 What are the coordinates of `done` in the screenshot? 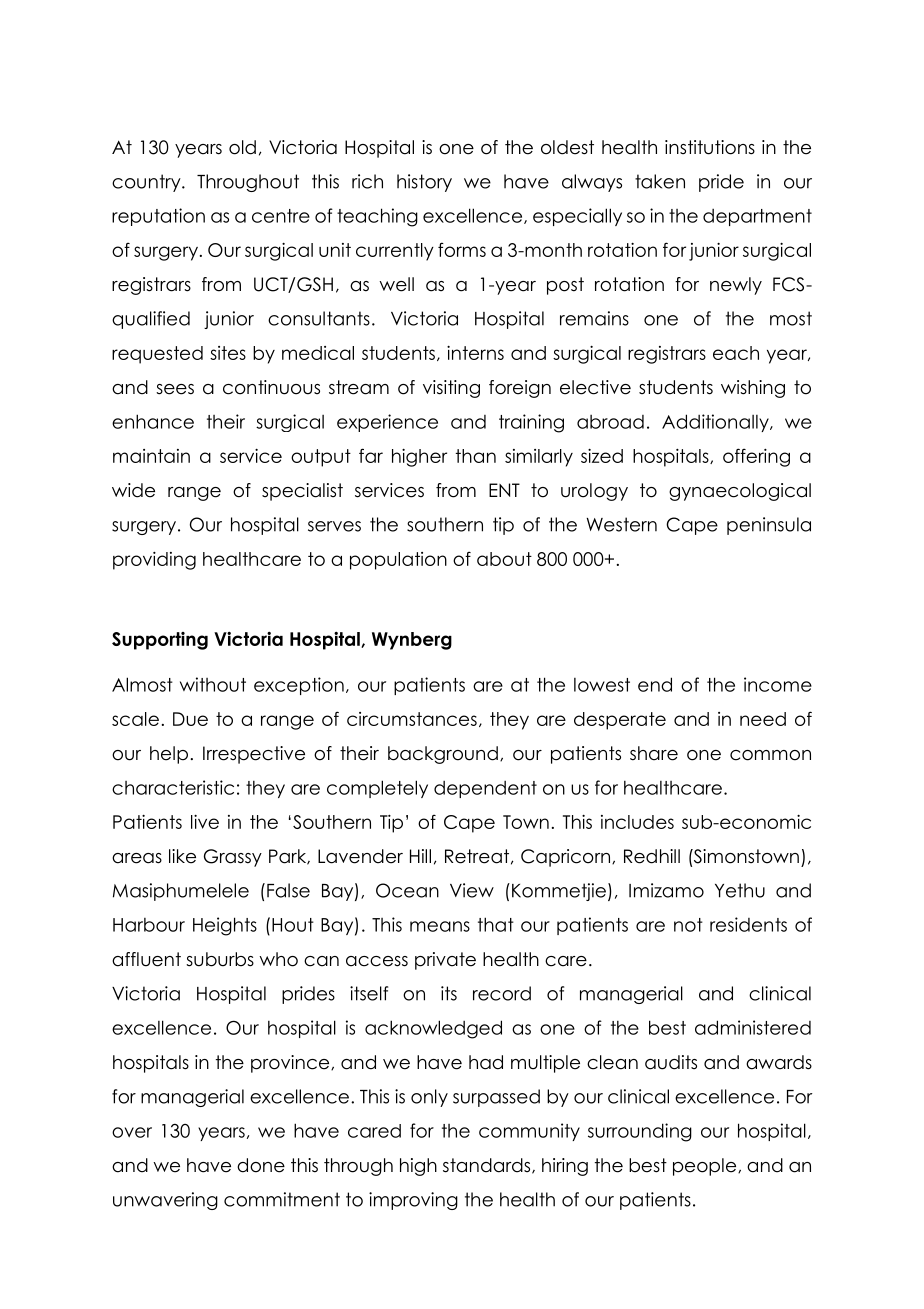 It's located at (261, 1165).
